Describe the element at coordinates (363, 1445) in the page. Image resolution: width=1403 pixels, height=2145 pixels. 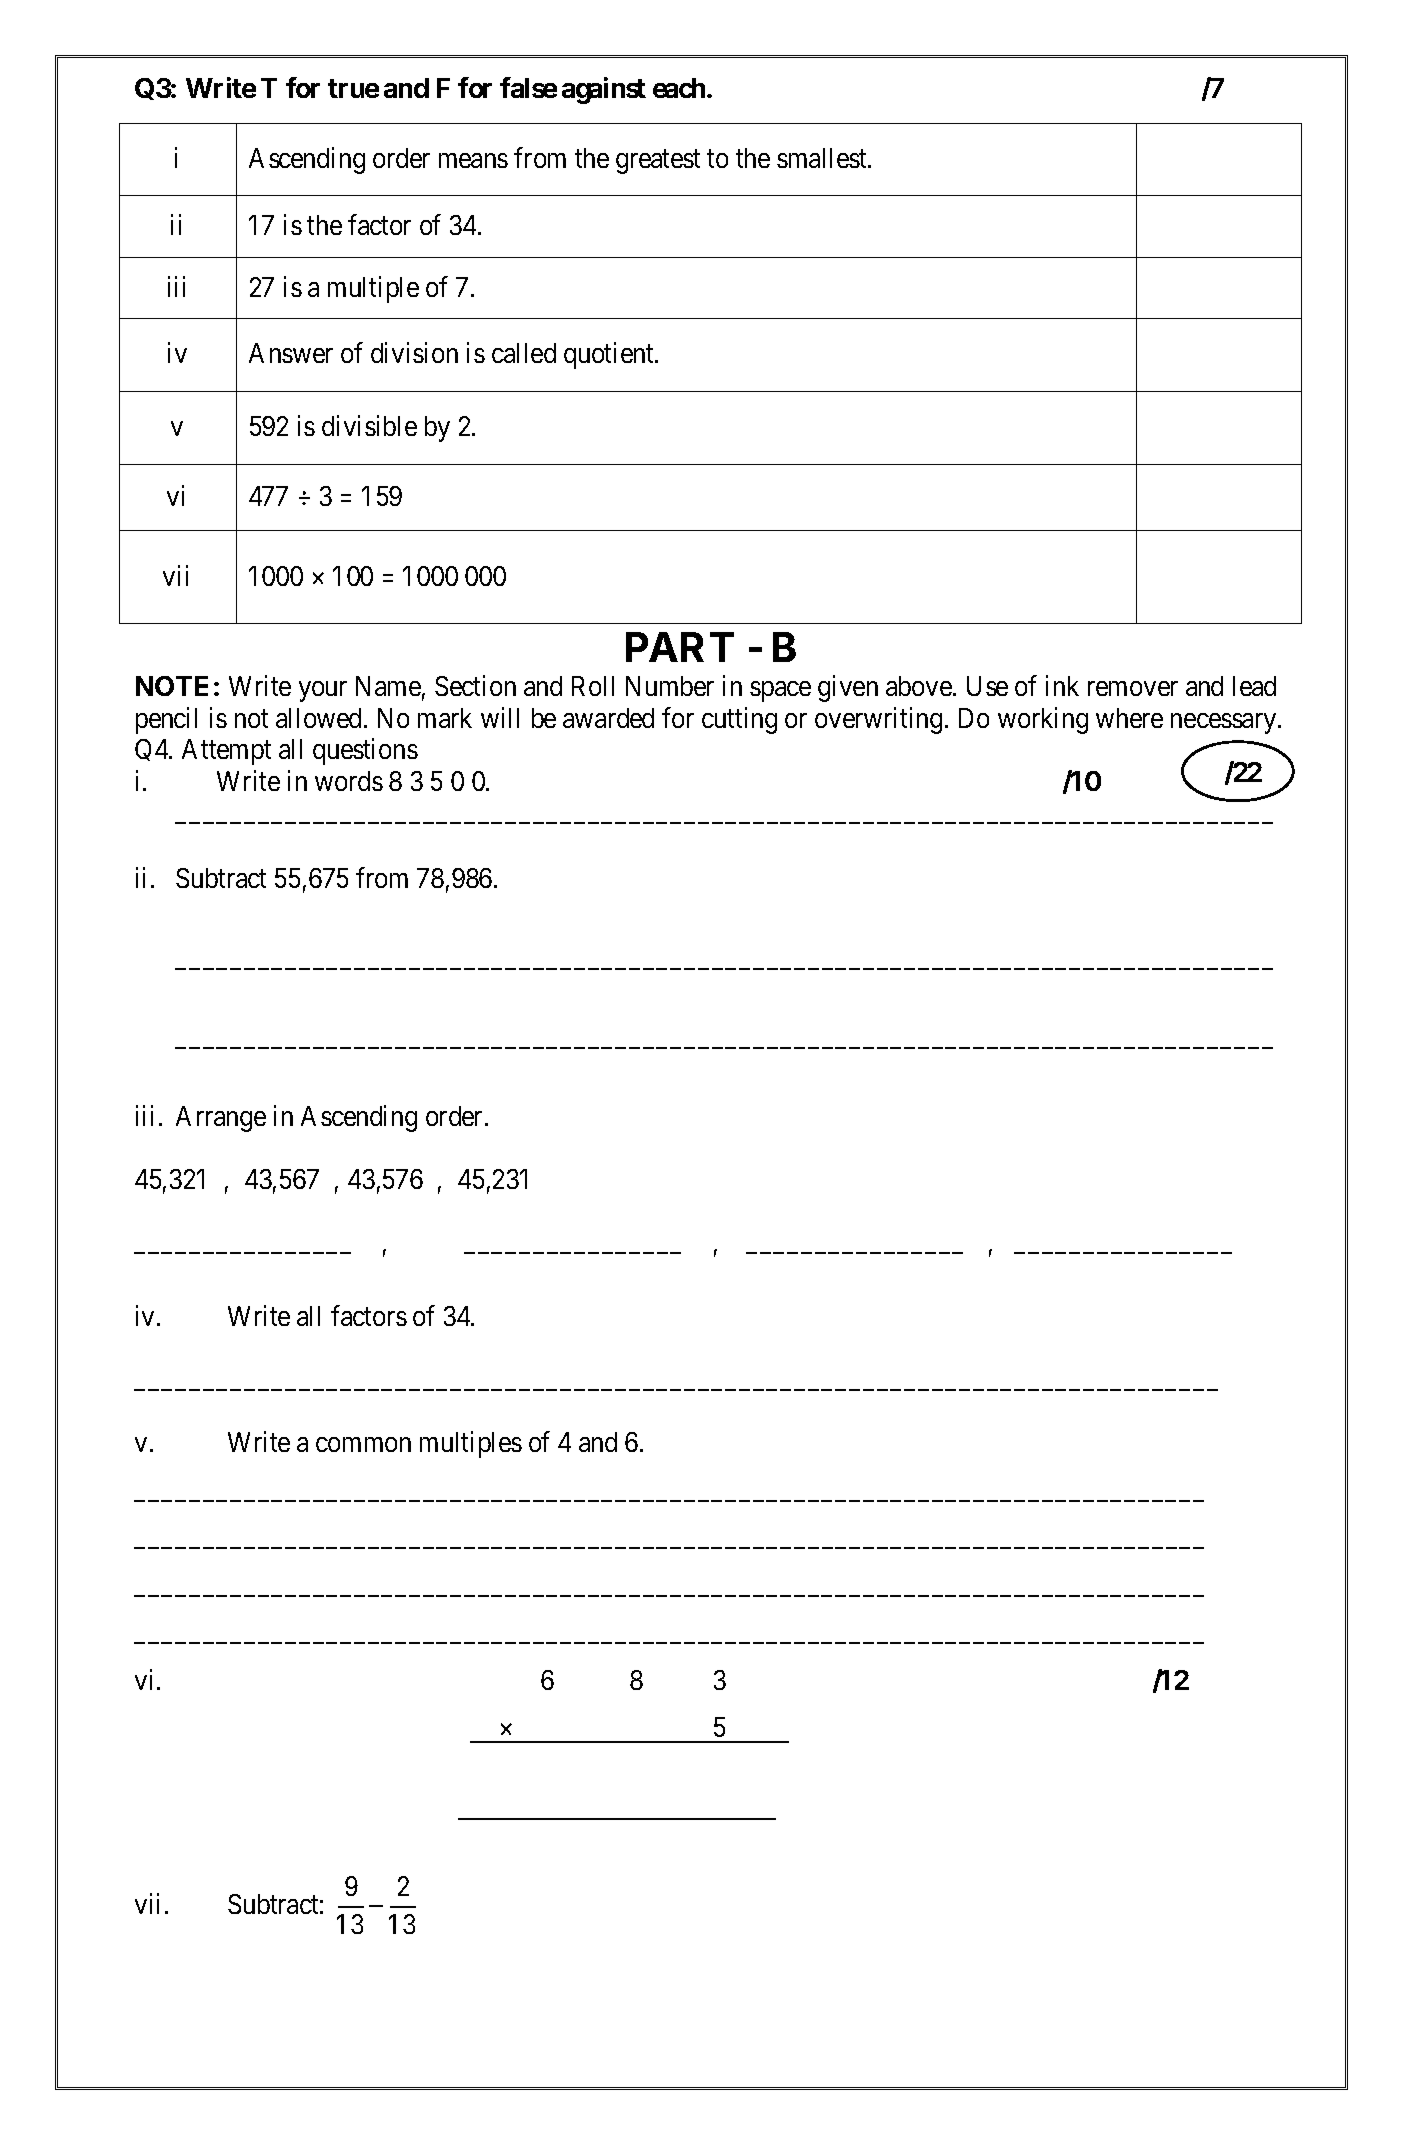
I see `common` at that location.
